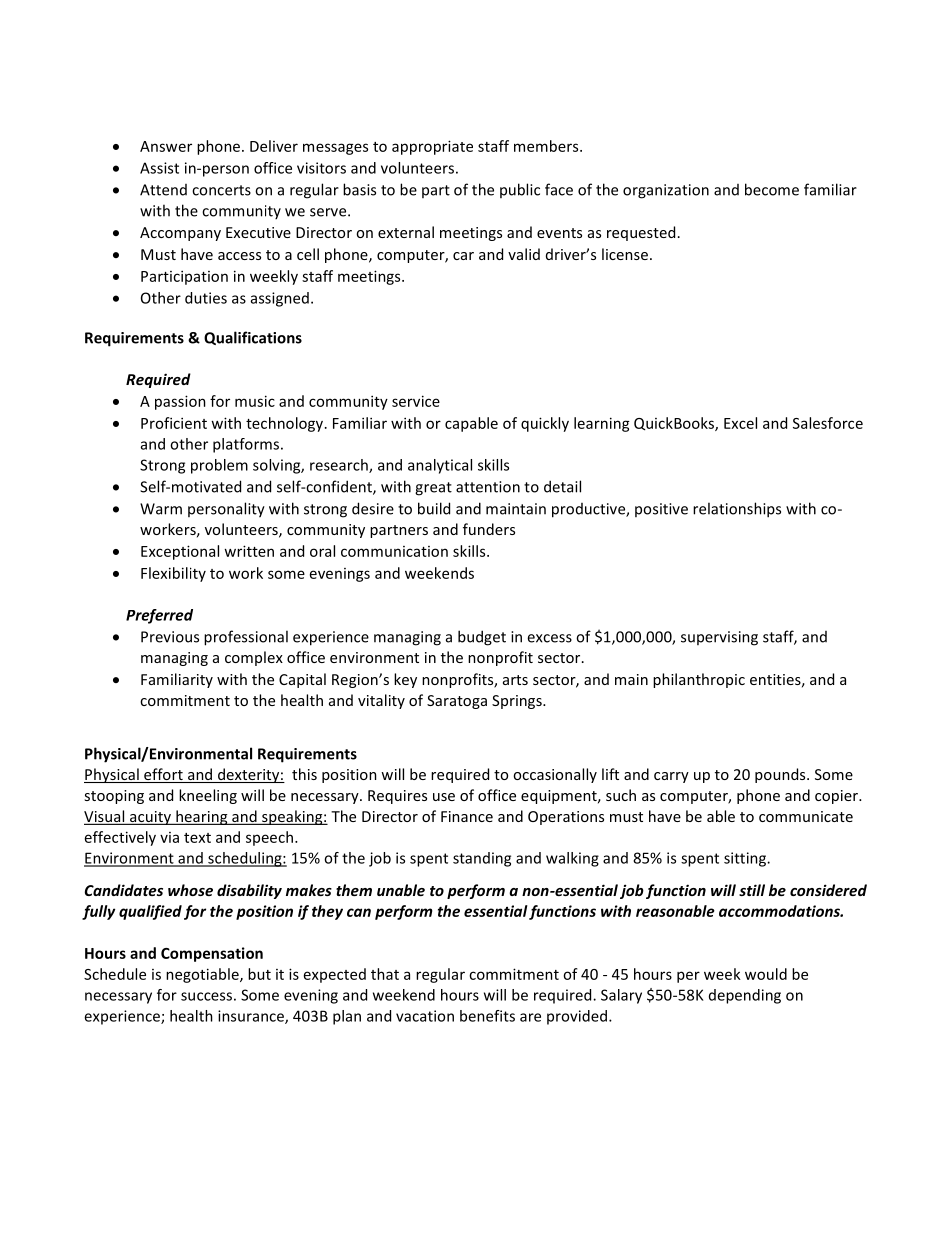  What do you see at coordinates (394, 551) in the document?
I see `communication` at bounding box center [394, 551].
